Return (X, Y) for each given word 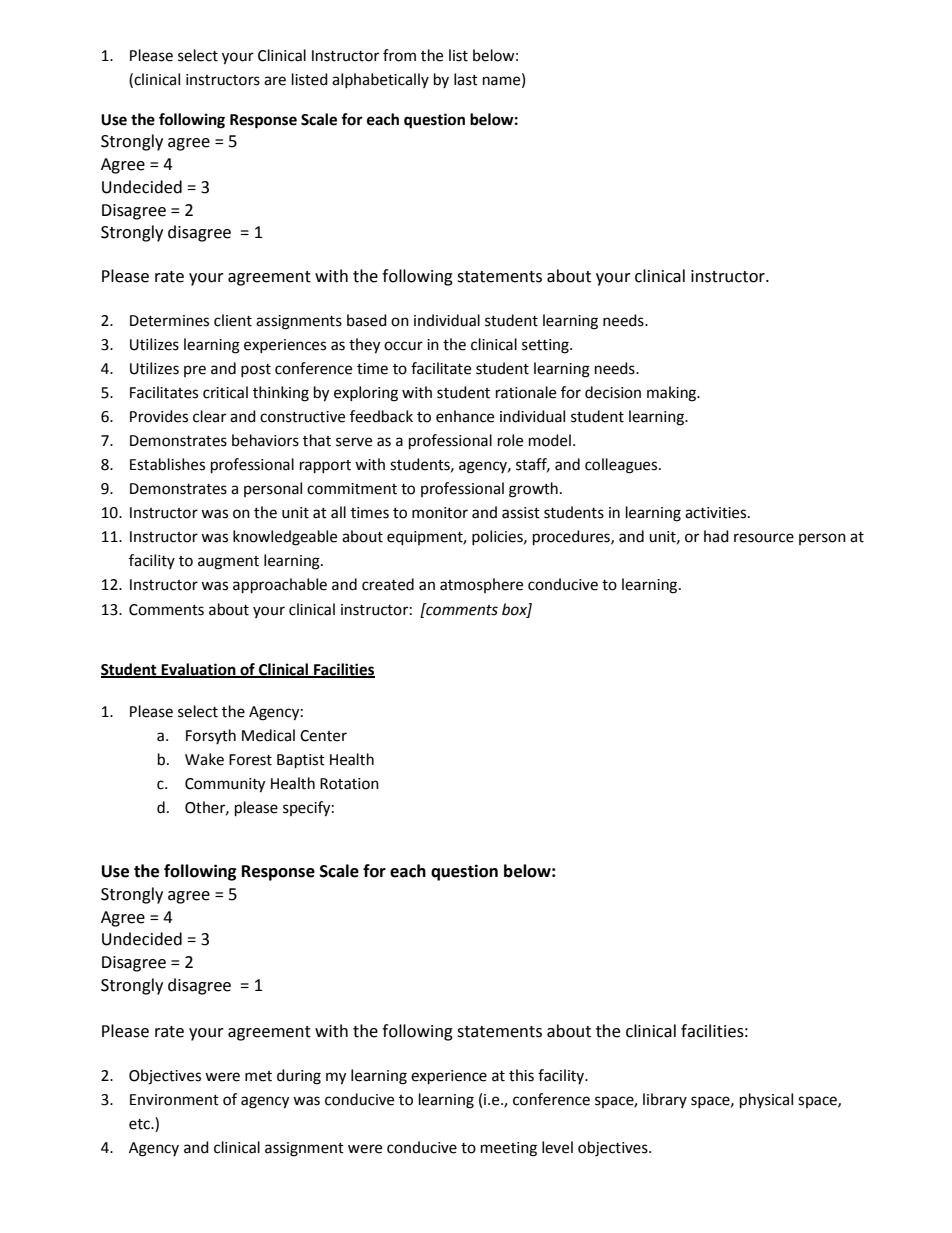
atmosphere (481, 585)
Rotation (349, 784)
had (716, 536)
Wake (204, 759)
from (399, 55)
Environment (174, 1100)
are (275, 81)
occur (403, 346)
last (466, 79)
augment (228, 563)
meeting (509, 1149)
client (233, 320)
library (665, 1100)
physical (766, 1101)
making (673, 394)
